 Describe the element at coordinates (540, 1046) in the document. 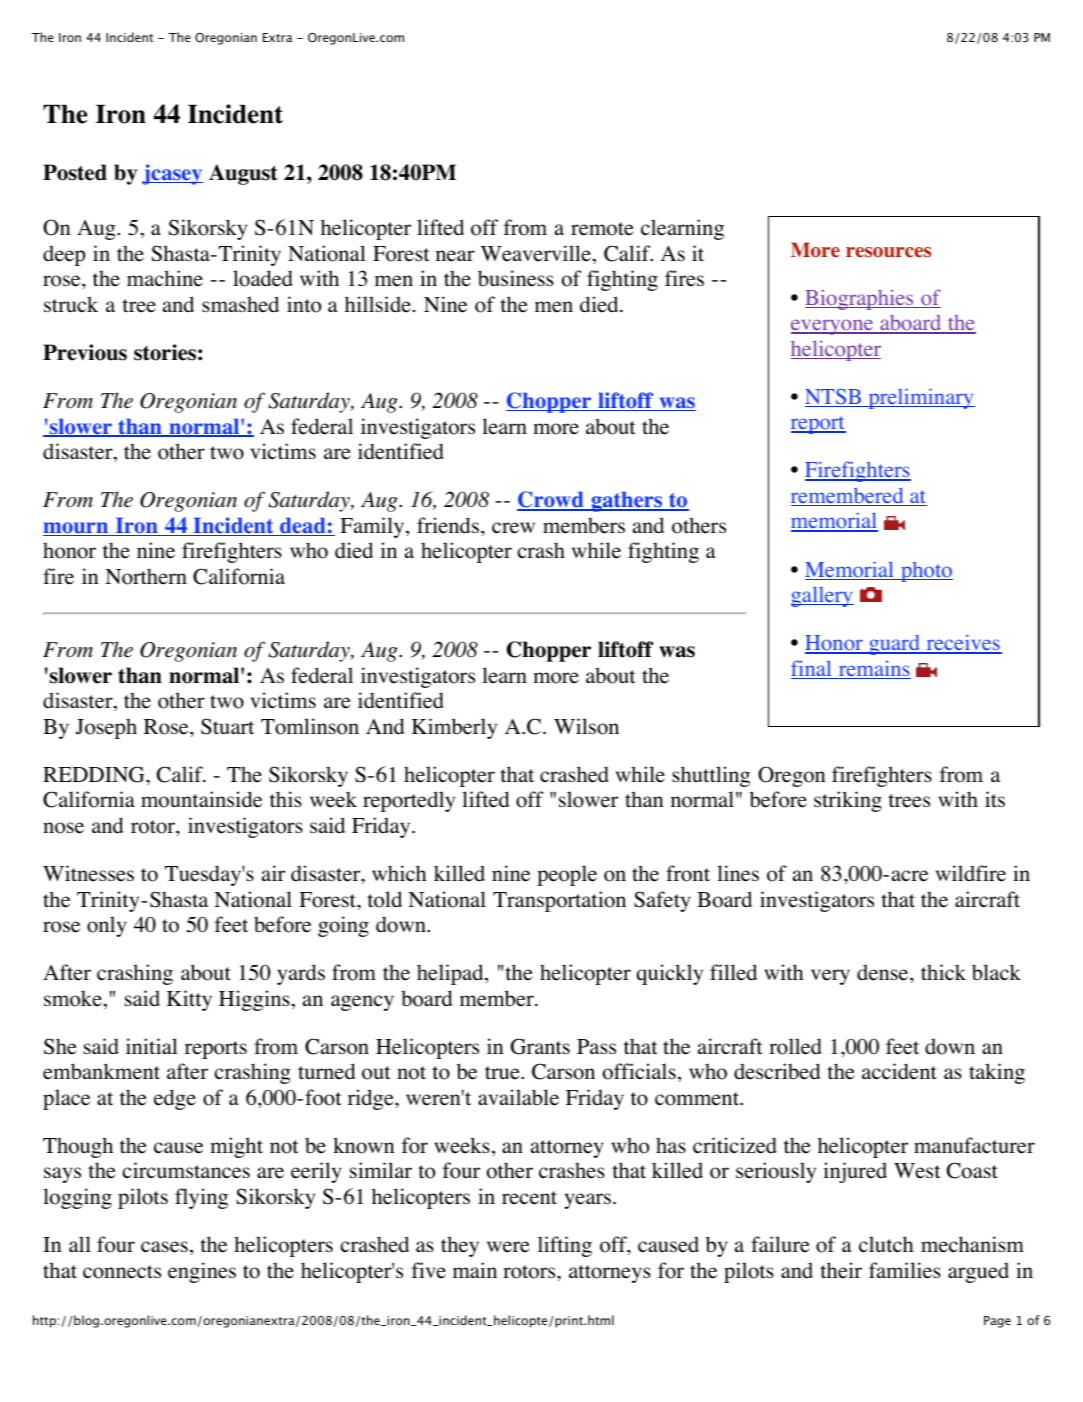

I see `Grants` at that location.
